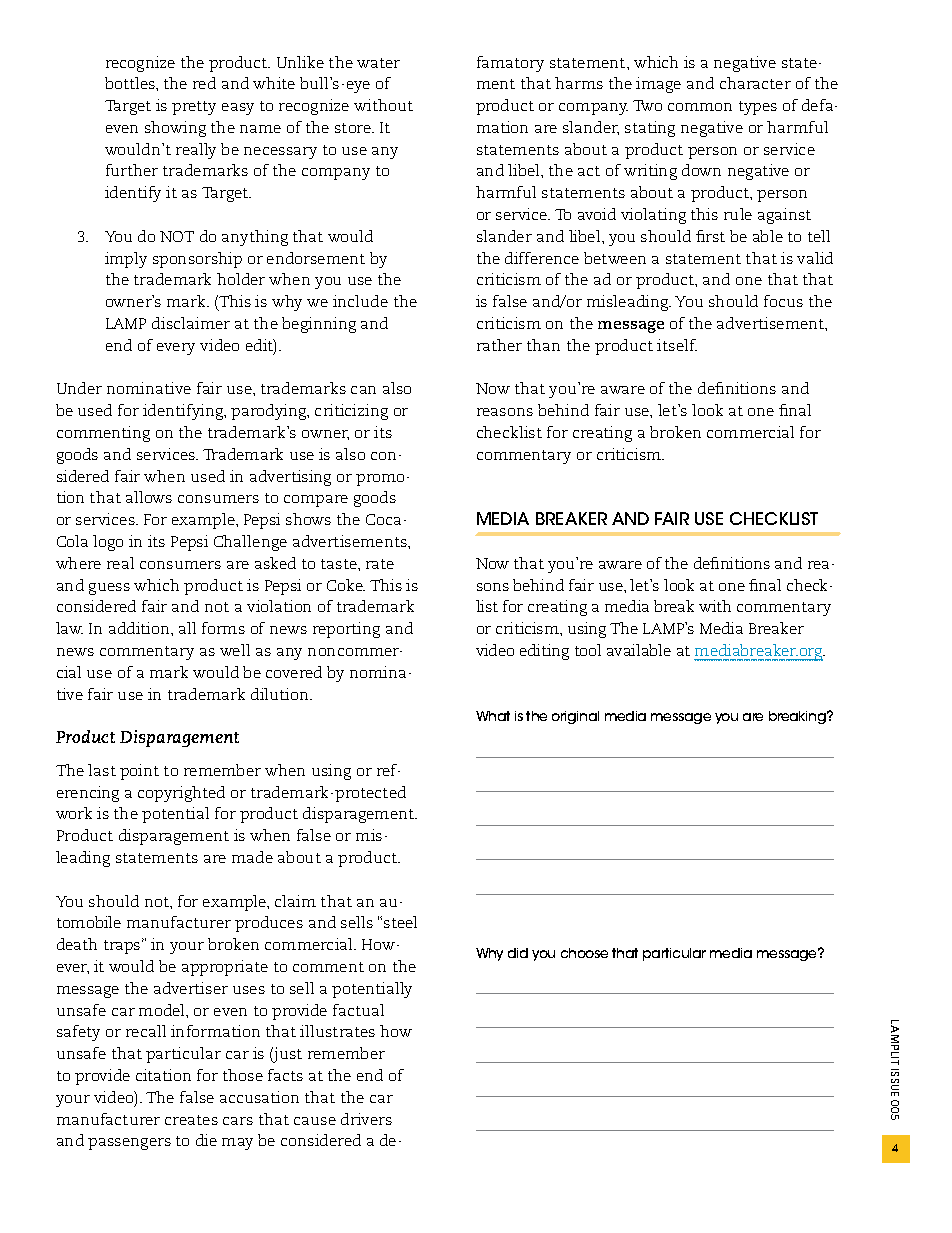 Image resolution: width=952 pixels, height=1233 pixels. I want to click on character, so click(755, 83).
